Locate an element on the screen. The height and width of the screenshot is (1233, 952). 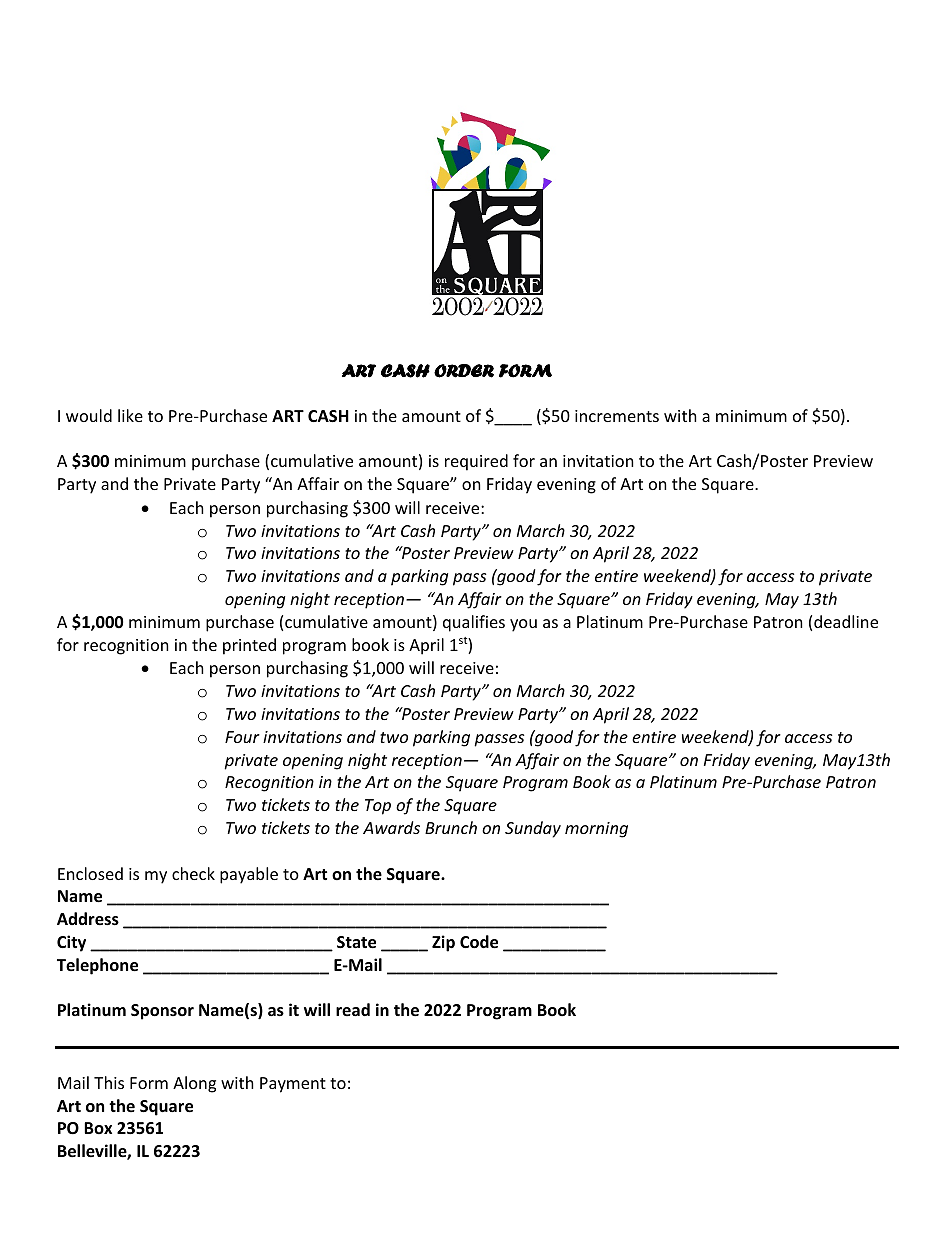
Four is located at coordinates (242, 737).
